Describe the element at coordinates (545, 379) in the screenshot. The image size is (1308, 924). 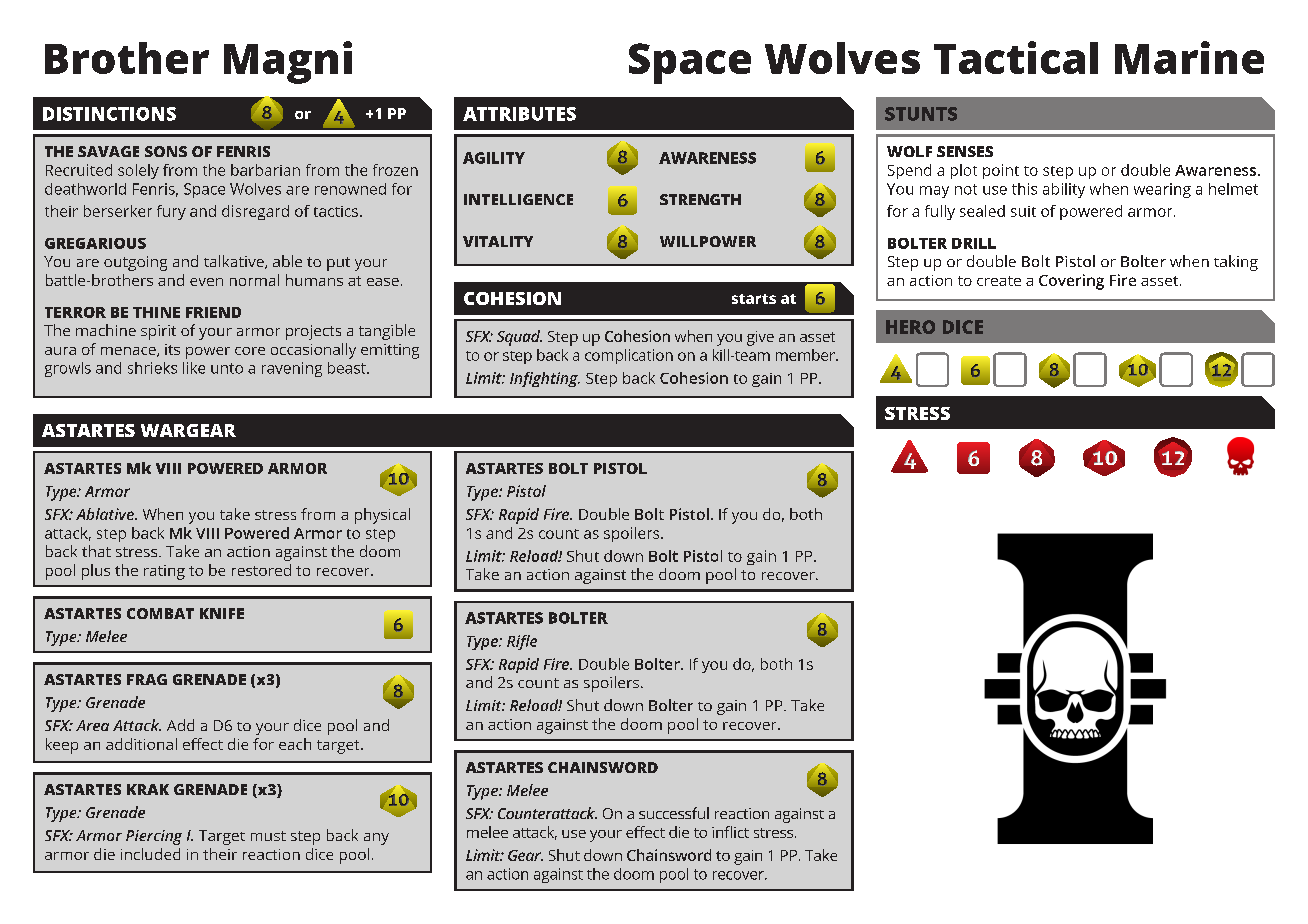
I see `Infighting` at that location.
